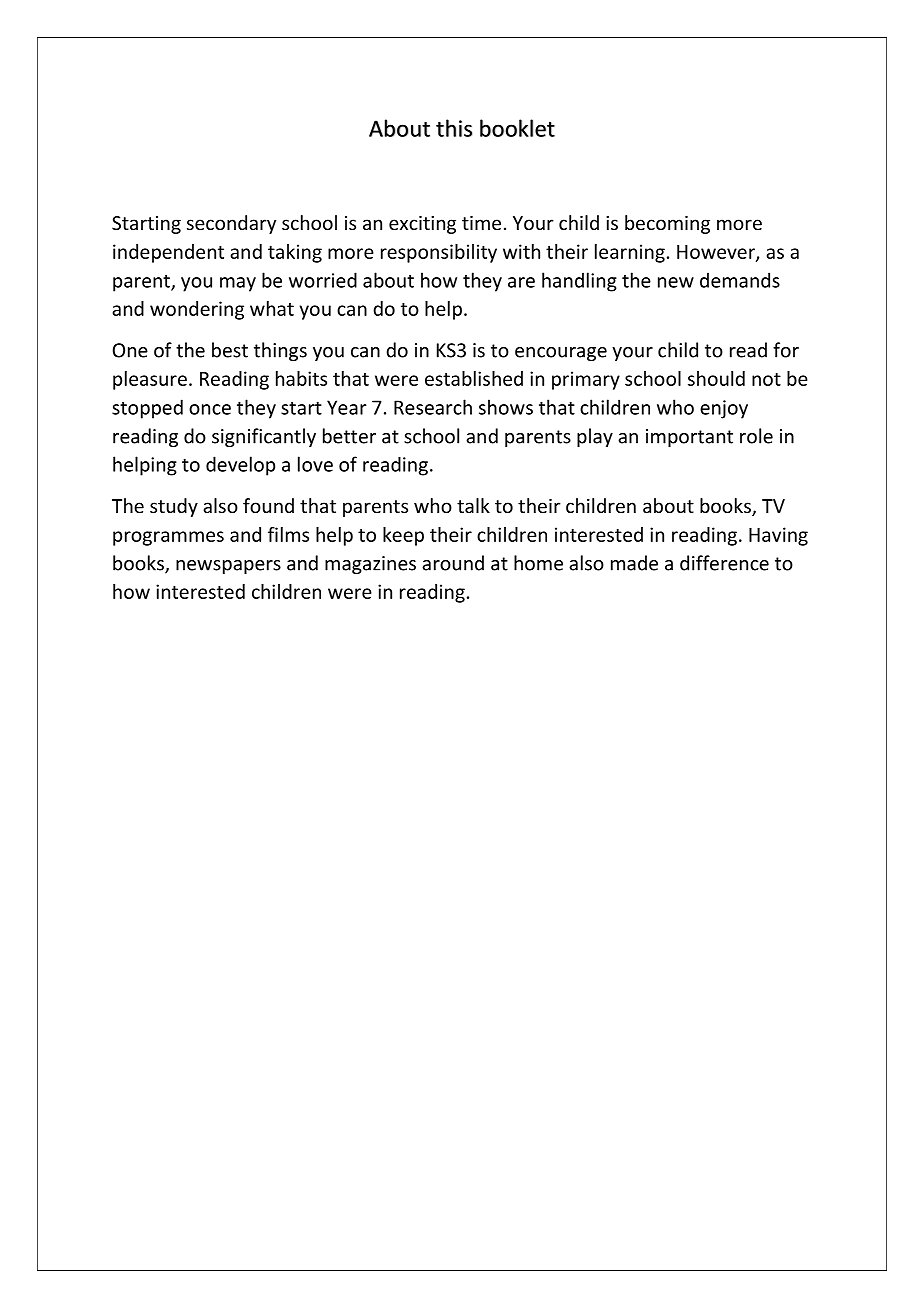 This image has height=1308, width=924. I want to click on this, so click(454, 128).
